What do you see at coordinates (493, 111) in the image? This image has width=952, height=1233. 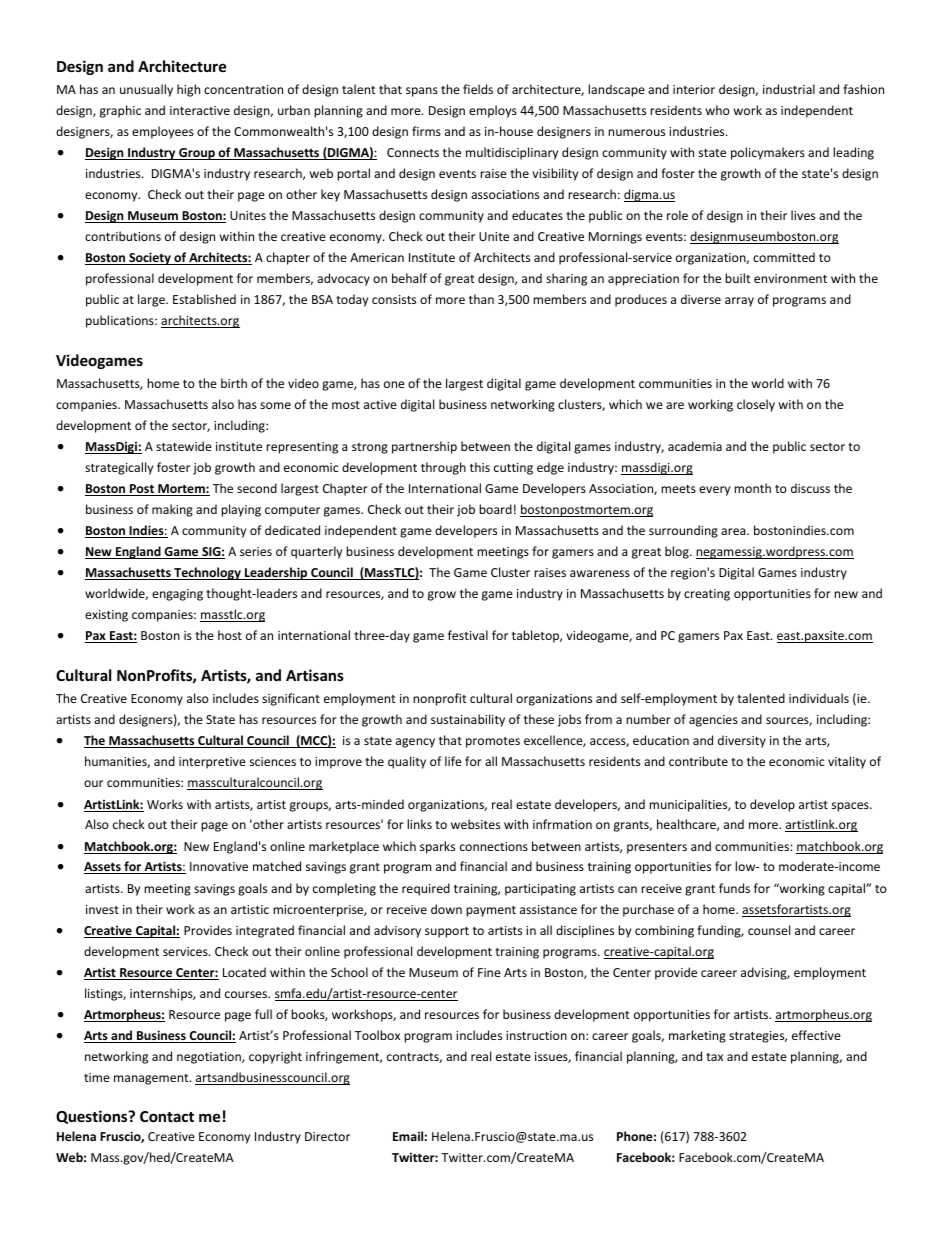 I see `employs` at bounding box center [493, 111].
